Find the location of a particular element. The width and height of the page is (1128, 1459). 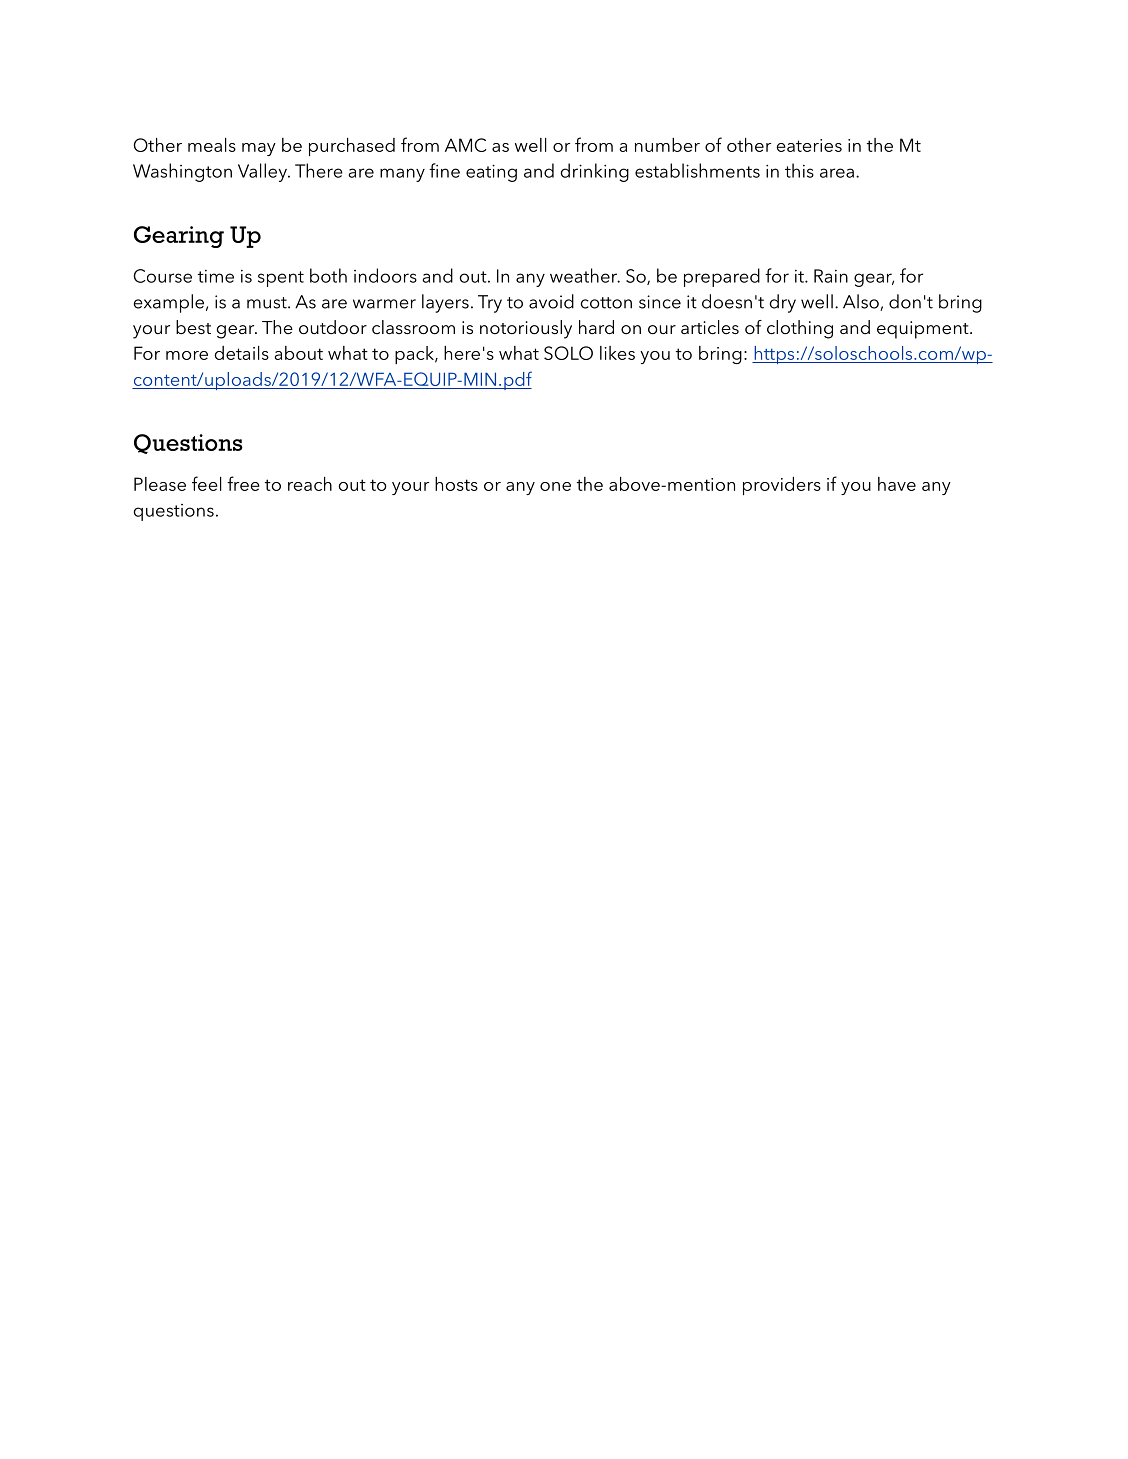

dry is located at coordinates (783, 303).
